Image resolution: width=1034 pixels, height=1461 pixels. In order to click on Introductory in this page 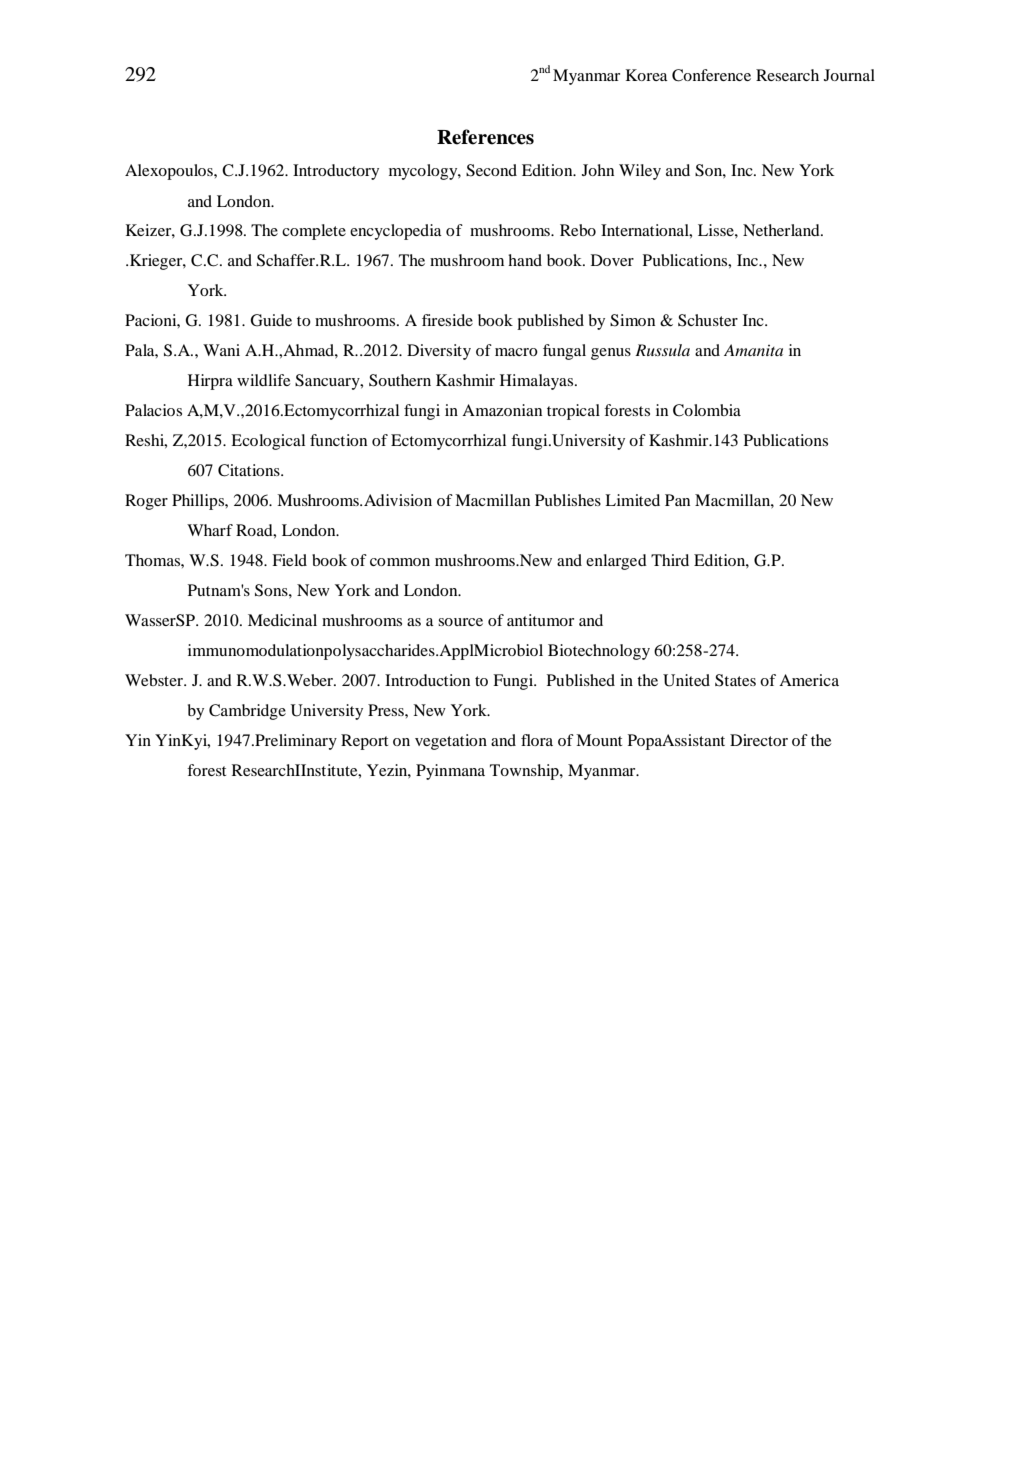, I will do `click(336, 172)`.
